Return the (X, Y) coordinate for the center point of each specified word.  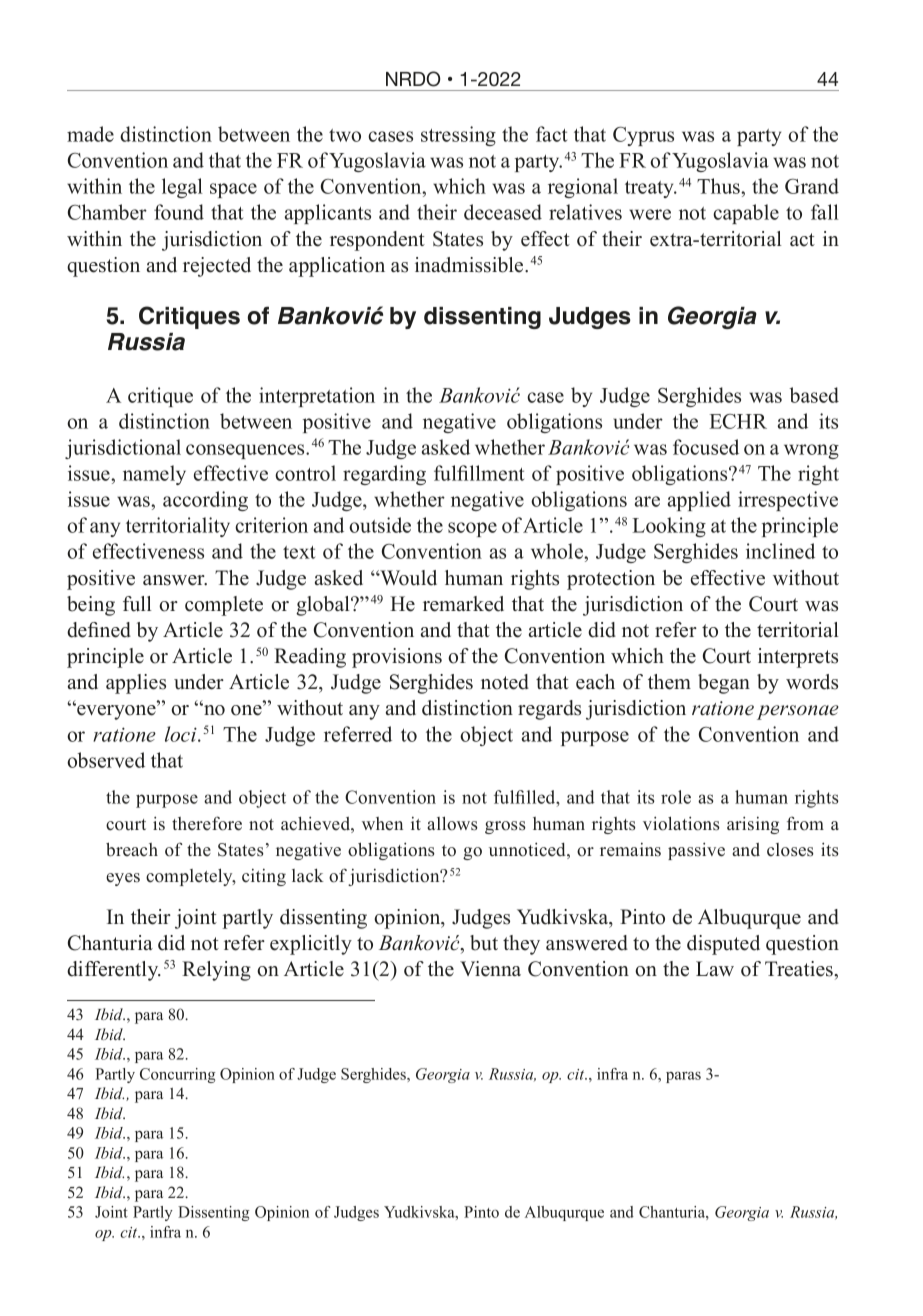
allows (452, 823)
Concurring (177, 1075)
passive (696, 851)
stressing (458, 136)
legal (182, 188)
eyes (123, 879)
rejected (217, 267)
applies (136, 684)
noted (505, 682)
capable (746, 214)
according (205, 501)
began (724, 684)
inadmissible (470, 265)
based (814, 395)
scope (472, 529)
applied (699, 501)
